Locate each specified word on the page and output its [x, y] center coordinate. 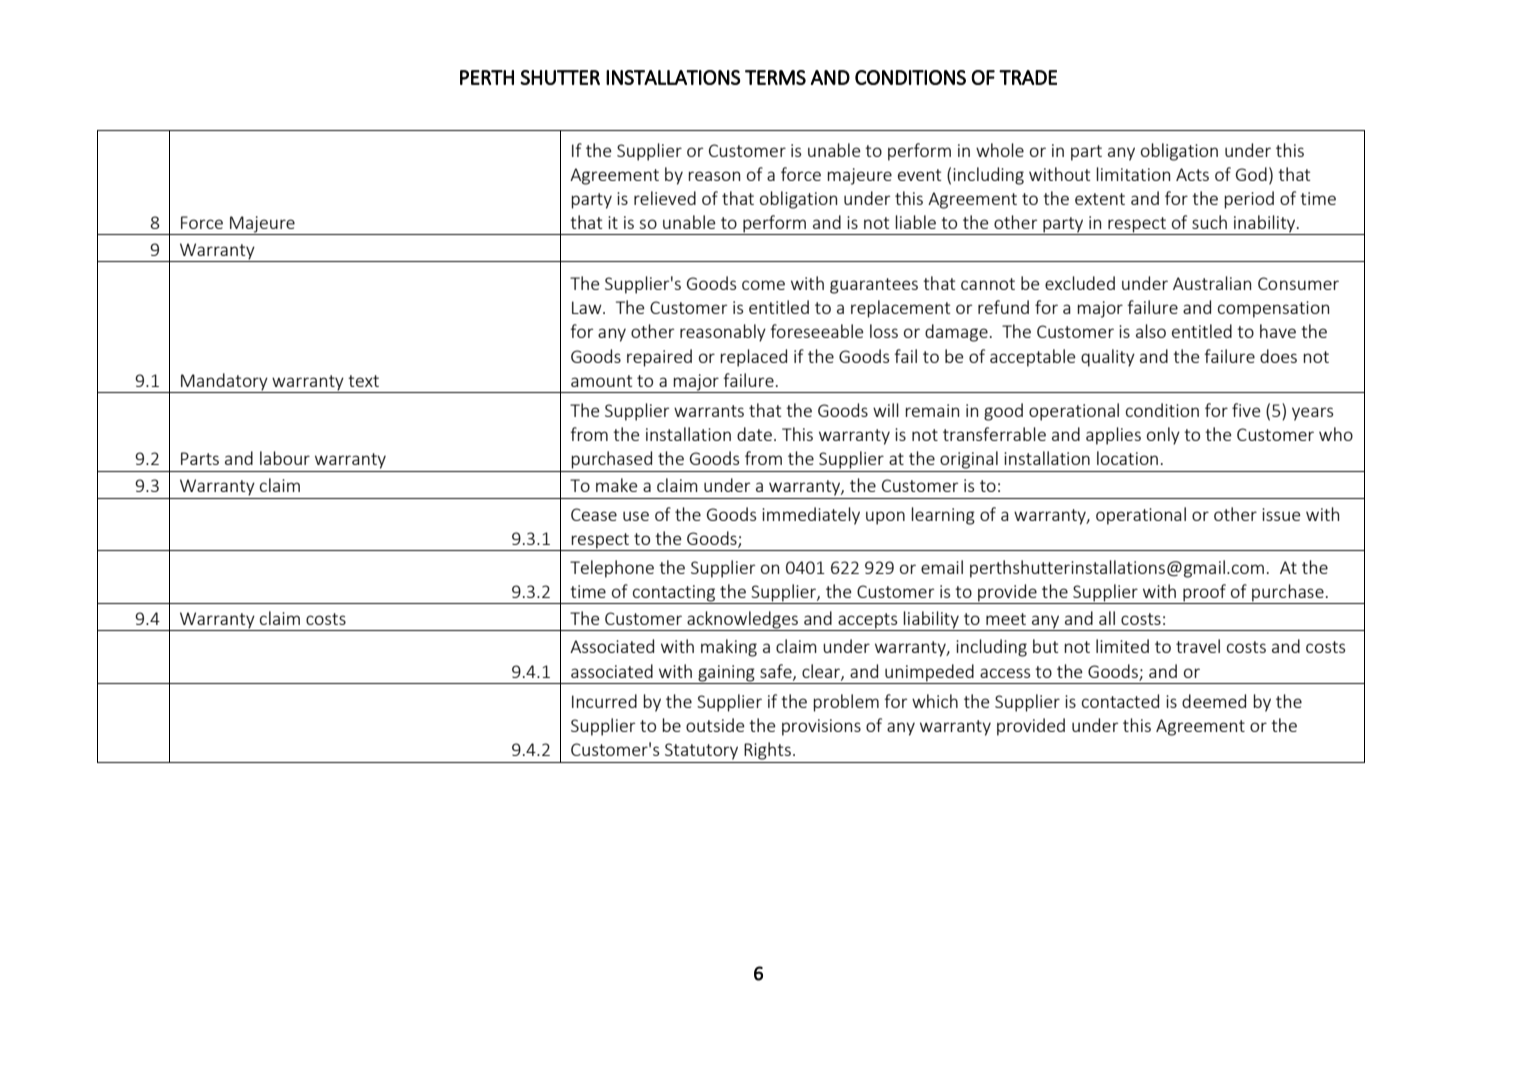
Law [588, 307]
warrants [709, 411]
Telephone [612, 569]
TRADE [1028, 77]
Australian [1212, 283]
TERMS [775, 77]
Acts [1192, 174]
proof [1204, 594]
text [363, 381]
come [763, 285]
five [1246, 410]
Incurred [604, 701]
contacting [674, 594]
